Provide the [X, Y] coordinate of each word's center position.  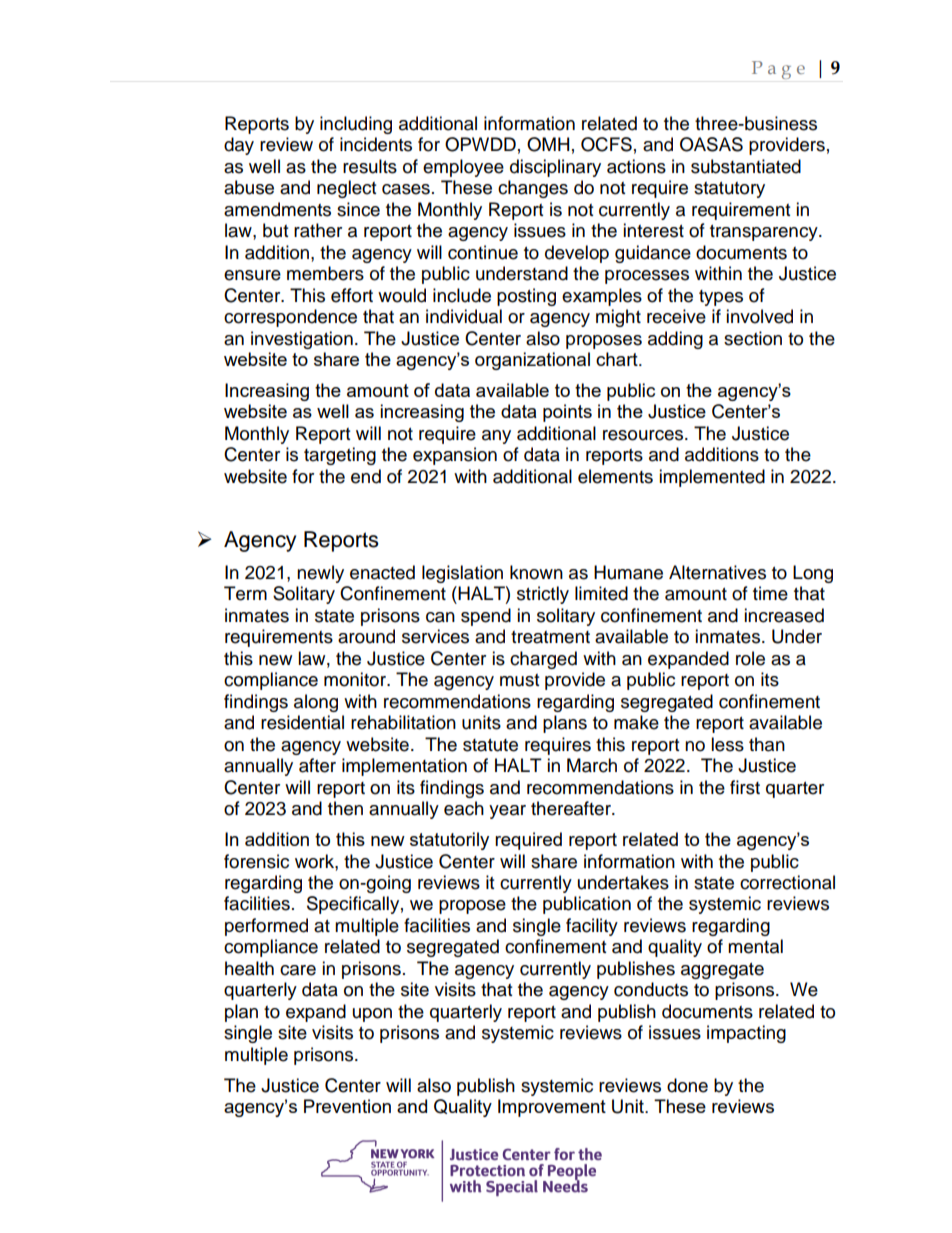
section [753, 338]
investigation [302, 340]
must [519, 680]
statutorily [449, 841]
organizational [532, 361]
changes [533, 189]
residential [302, 722]
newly [320, 574]
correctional [787, 882]
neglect [346, 189]
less [727, 744]
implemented [712, 478]
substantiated [746, 166]
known [536, 572]
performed [266, 927]
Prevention [347, 1106]
